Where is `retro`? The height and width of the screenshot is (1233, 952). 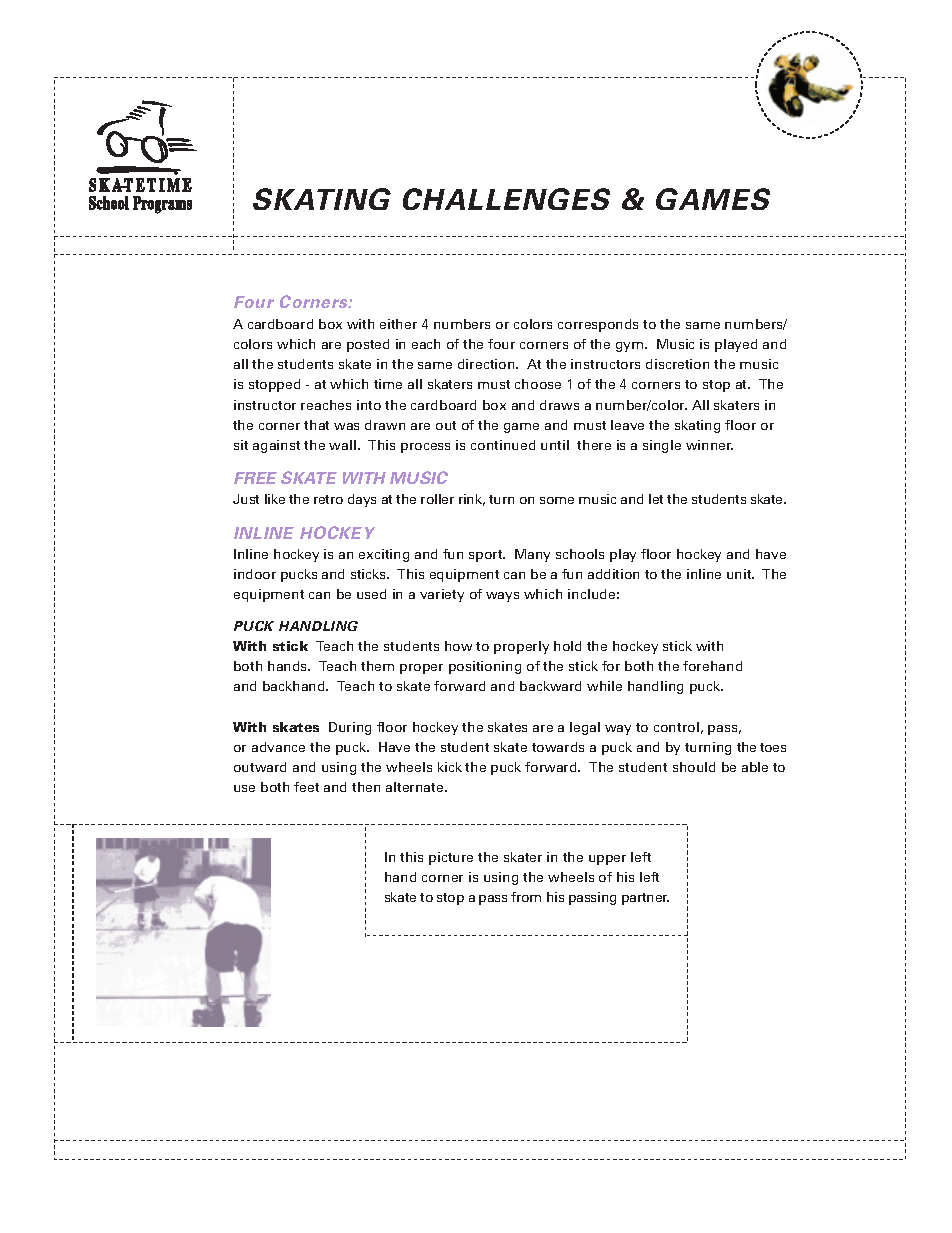
retro is located at coordinates (328, 499).
